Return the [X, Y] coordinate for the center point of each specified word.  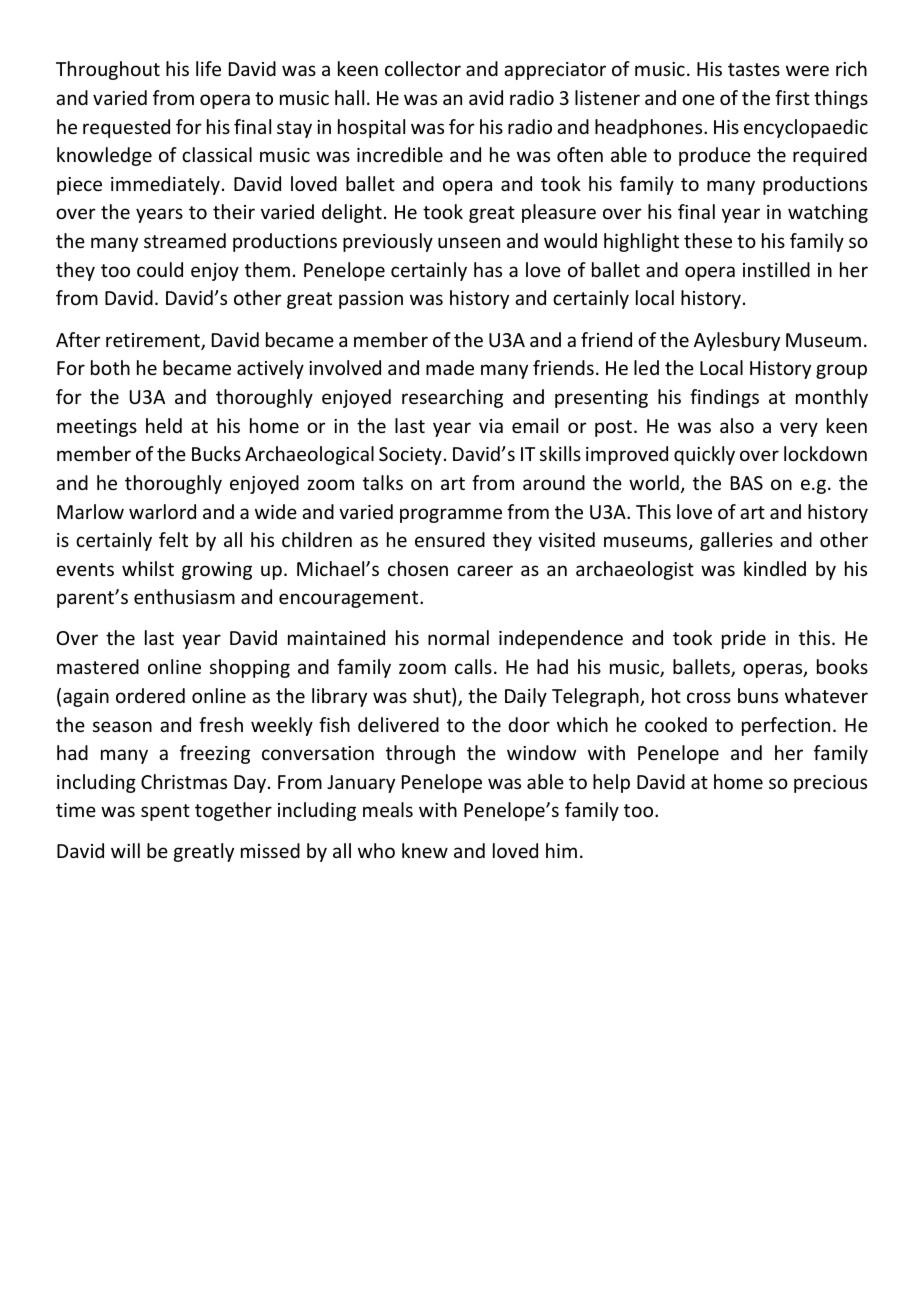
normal [458, 637]
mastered [98, 666]
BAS [747, 483]
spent [165, 812]
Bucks [216, 453]
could [160, 269]
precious [830, 784]
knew [425, 850]
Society [410, 456]
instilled [776, 269]
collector [423, 68]
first [792, 97]
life [208, 68]
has [488, 269]
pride [744, 639]
